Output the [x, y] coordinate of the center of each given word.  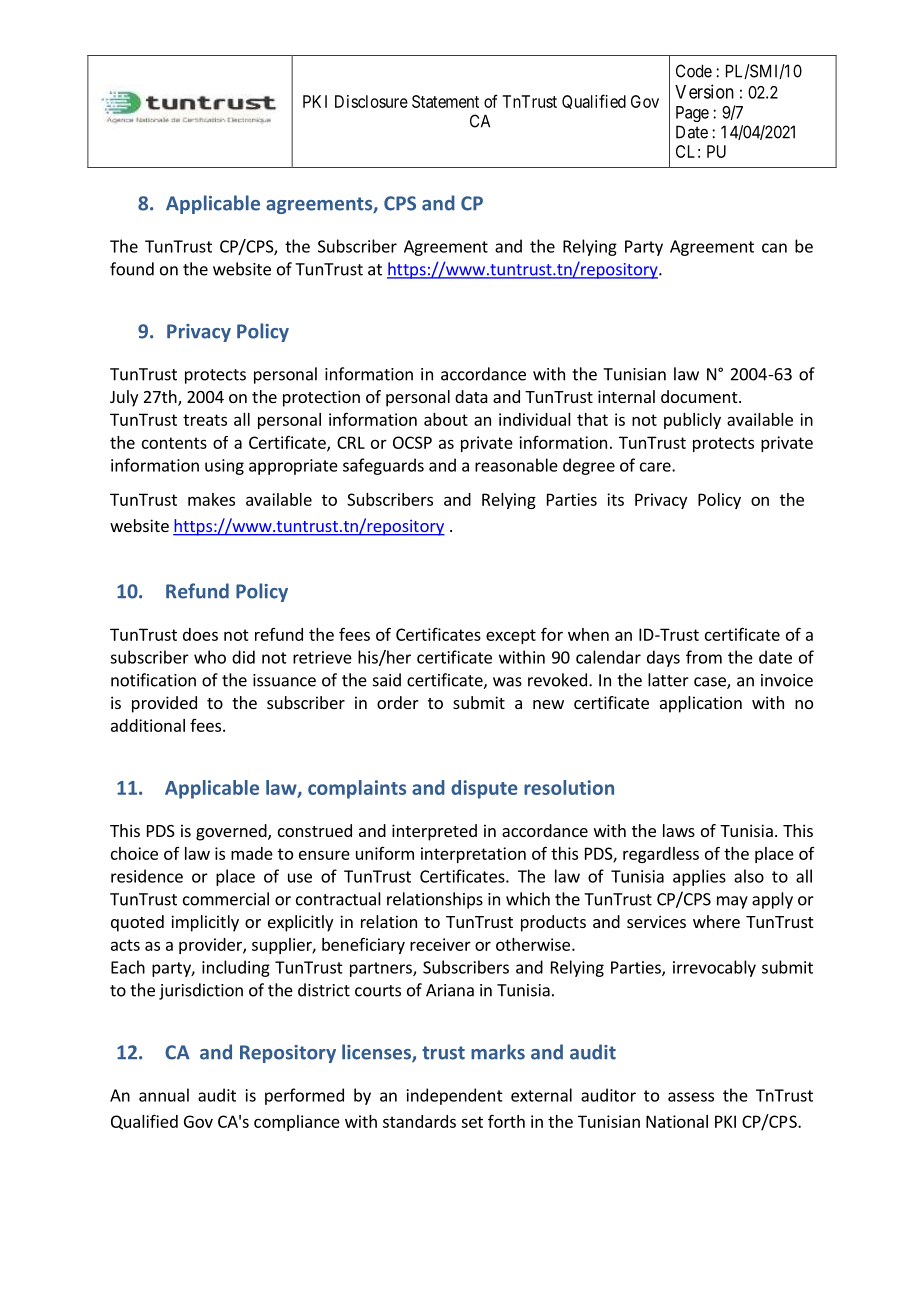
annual [164, 1095]
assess [691, 1097]
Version [704, 91]
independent [455, 1096]
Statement [445, 101]
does [200, 634]
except [511, 636]
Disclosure [371, 101]
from [704, 657]
